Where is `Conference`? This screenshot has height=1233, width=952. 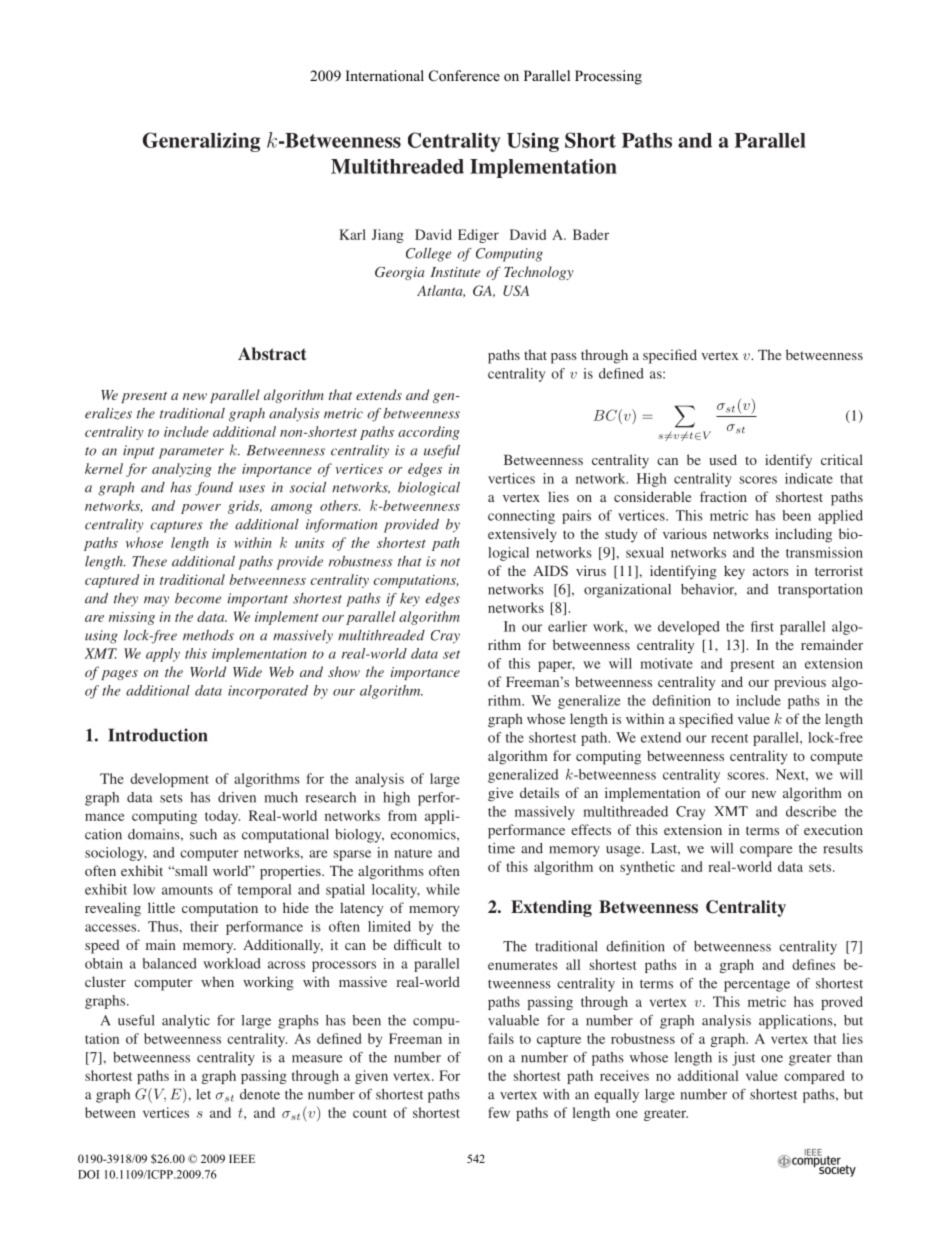 Conference is located at coordinates (464, 76).
